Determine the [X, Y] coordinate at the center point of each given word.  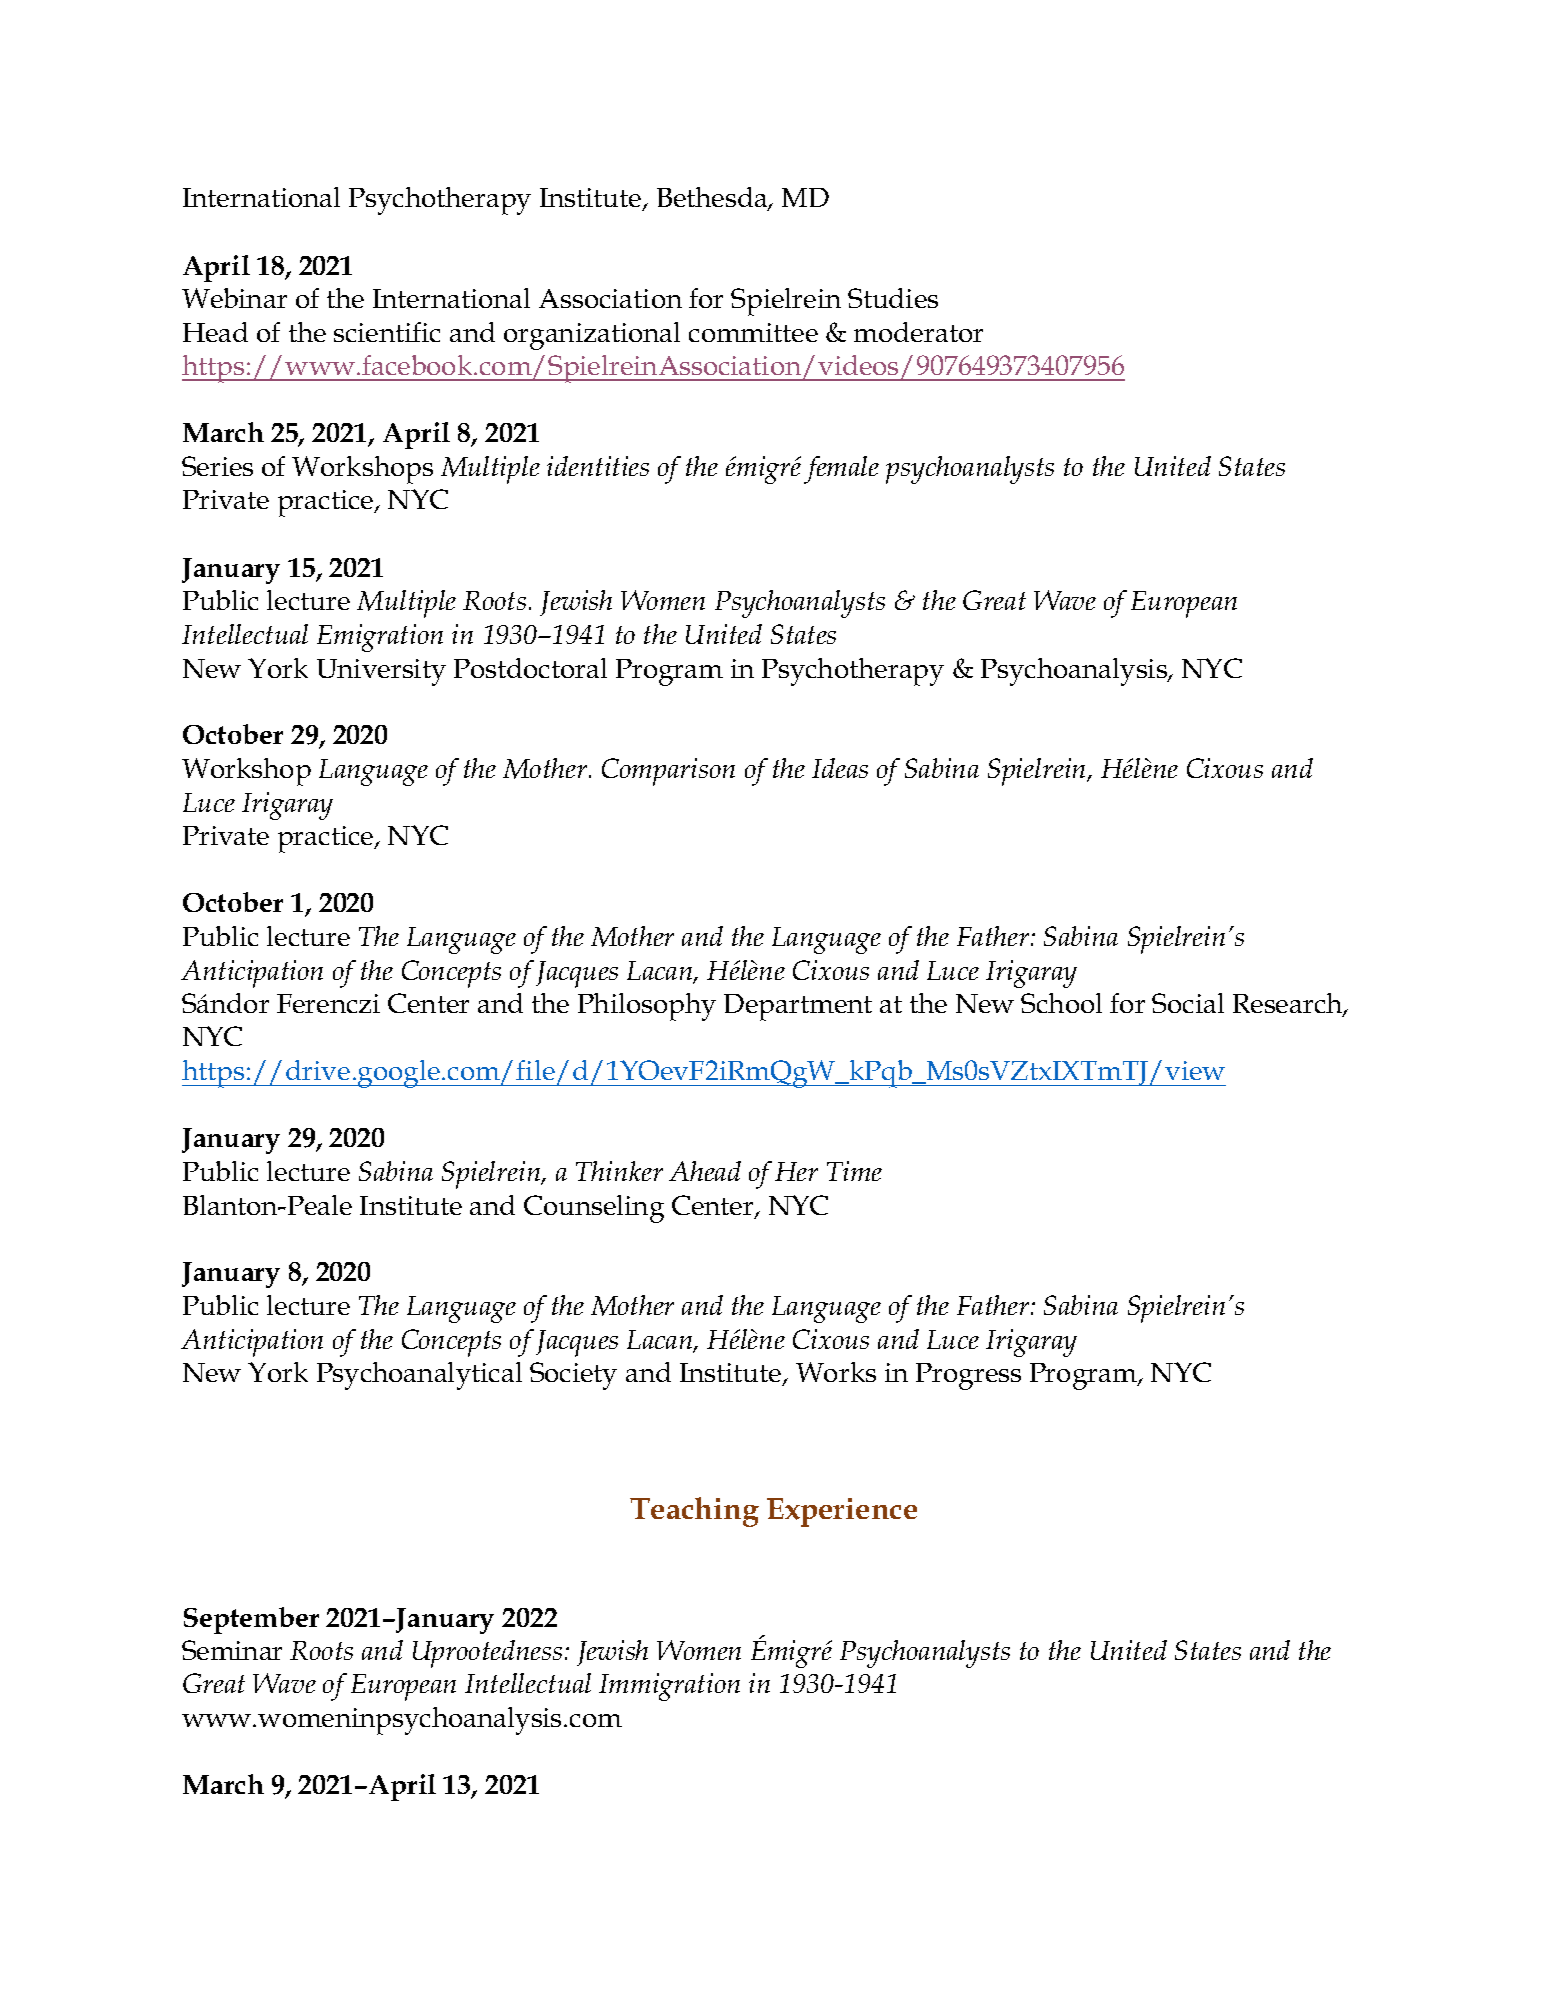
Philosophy [647, 1007]
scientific [387, 332]
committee [753, 332]
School [1061, 1003]
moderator [918, 332]
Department [798, 1007]
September [251, 1620]
